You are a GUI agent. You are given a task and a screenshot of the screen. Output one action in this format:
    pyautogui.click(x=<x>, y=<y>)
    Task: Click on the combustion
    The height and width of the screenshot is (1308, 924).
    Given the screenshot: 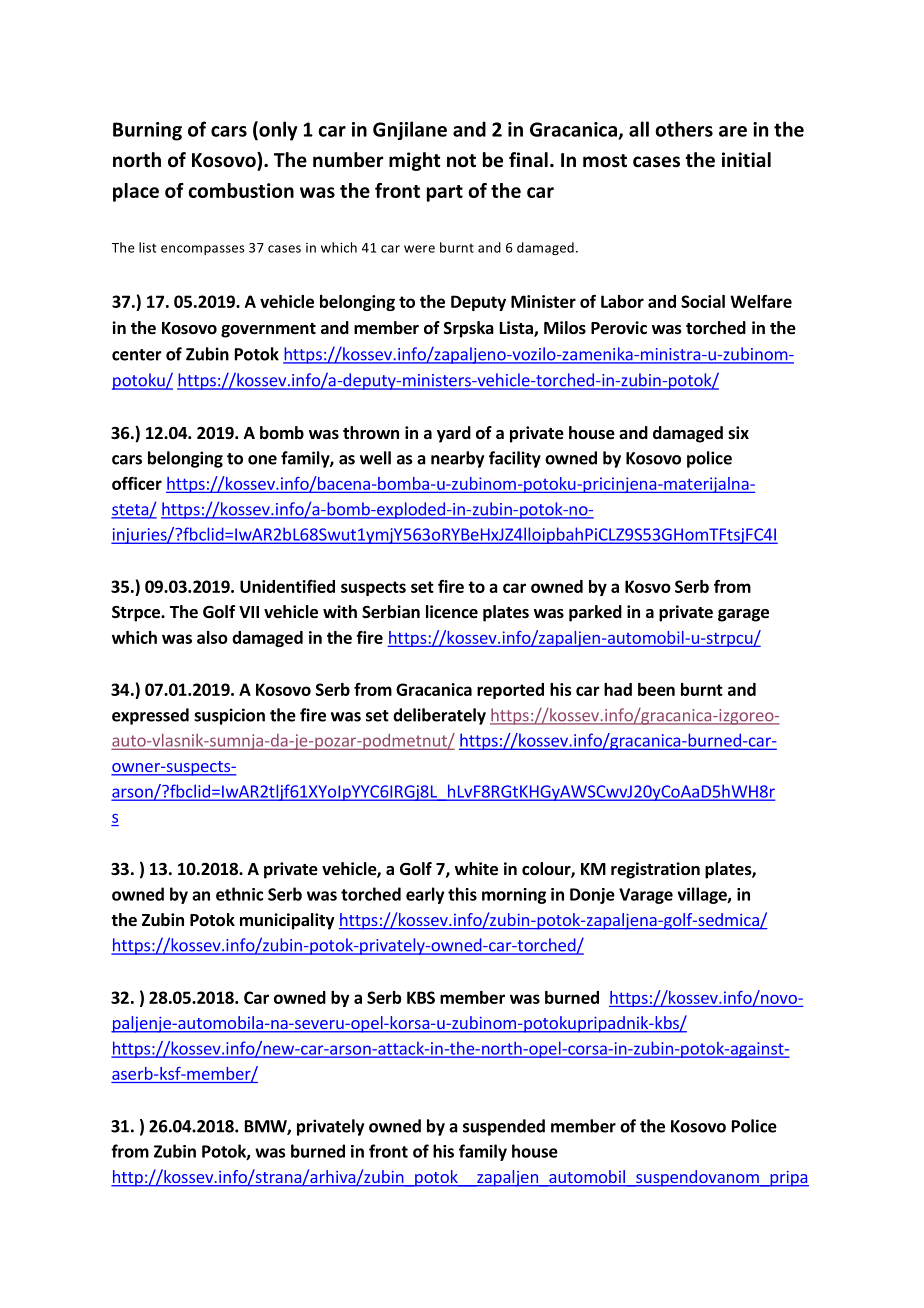 What is the action you would take?
    pyautogui.click(x=241, y=190)
